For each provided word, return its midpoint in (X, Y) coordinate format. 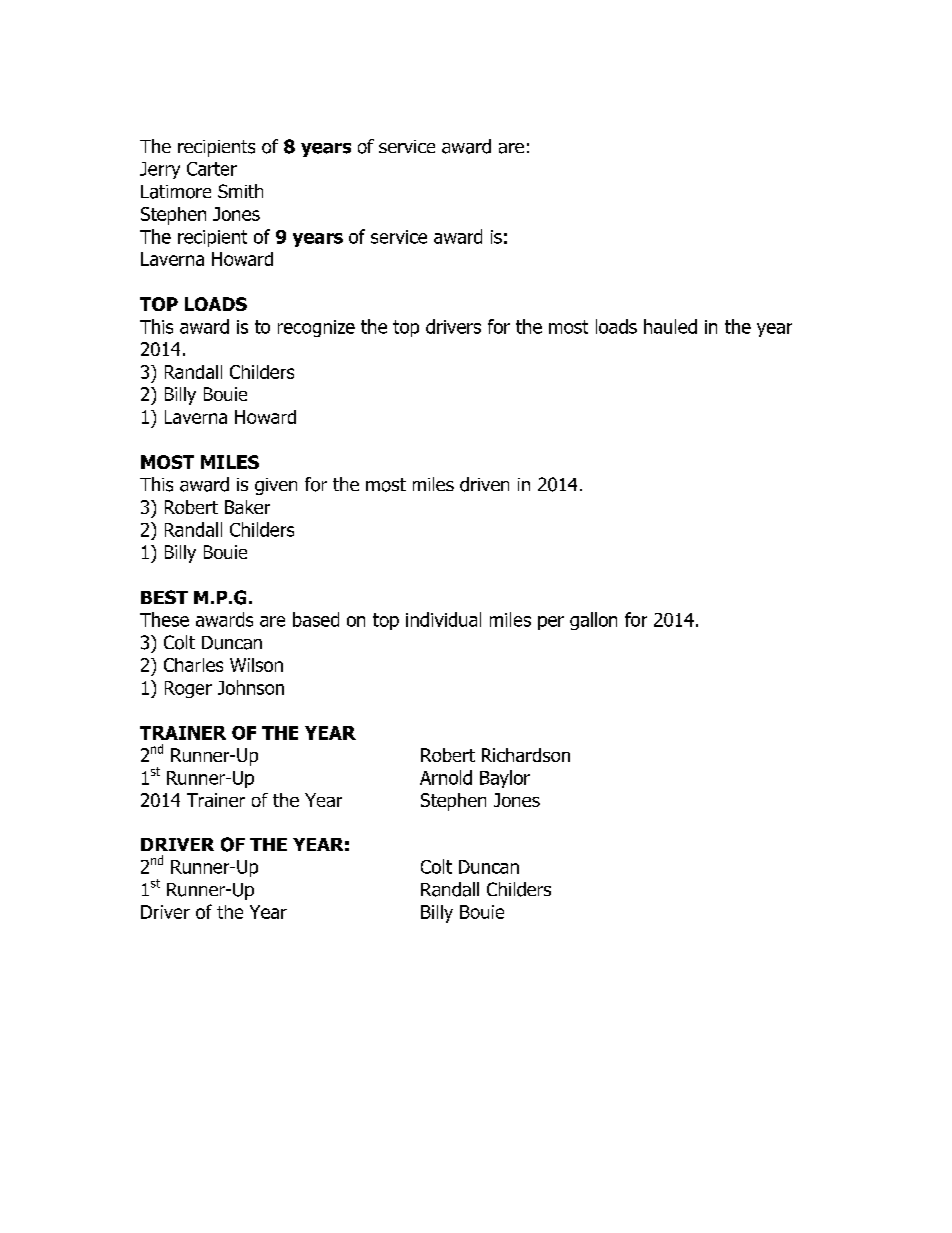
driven (484, 484)
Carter (212, 169)
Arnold (446, 777)
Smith (240, 191)
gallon (593, 621)
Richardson (526, 755)
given (276, 486)
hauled (670, 326)
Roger (188, 689)
